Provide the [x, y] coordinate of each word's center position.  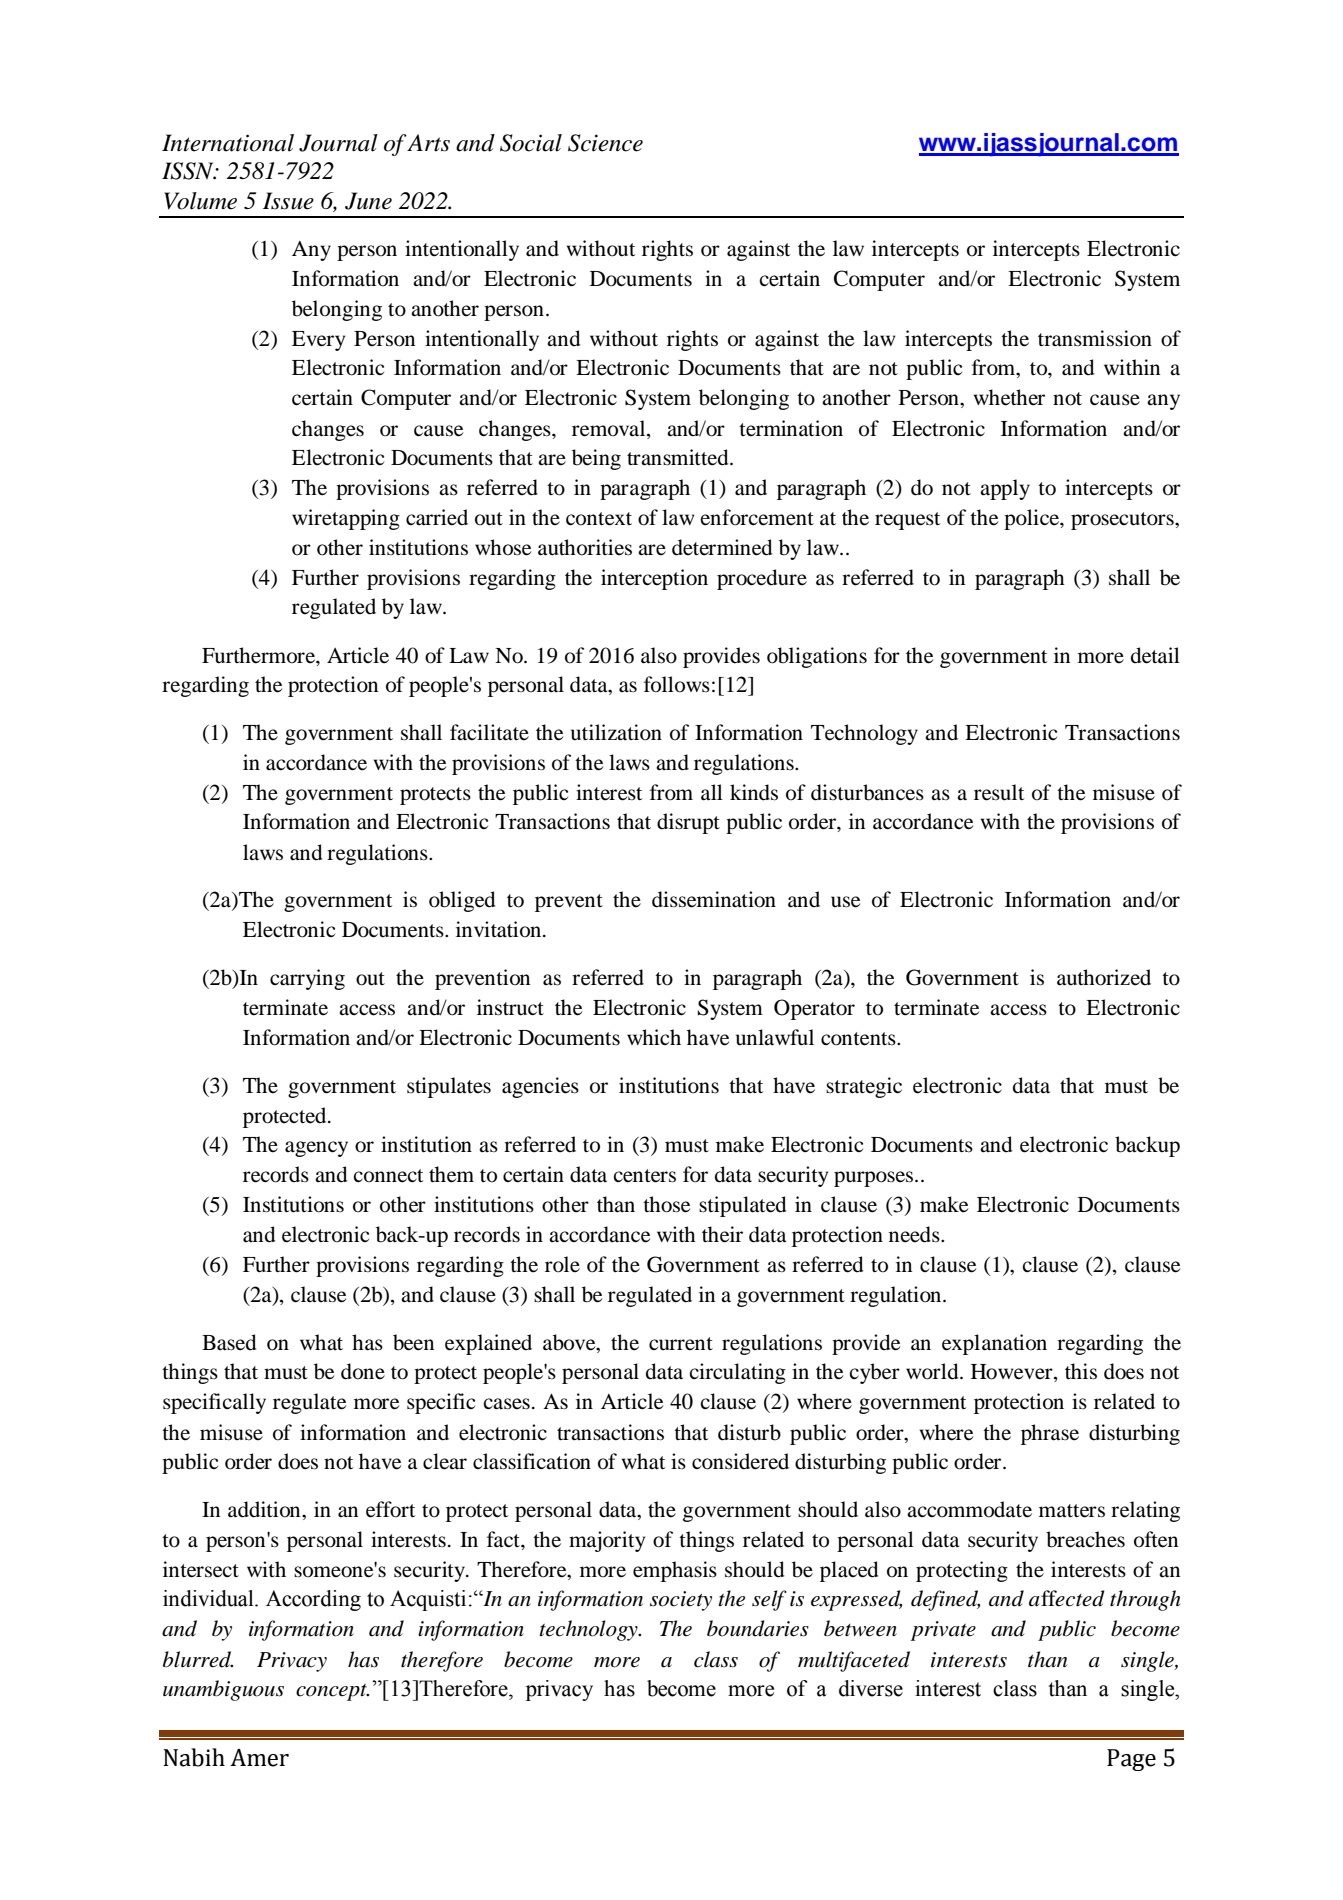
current [681, 1344]
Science [605, 143]
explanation [994, 1344]
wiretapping [346, 519]
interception [654, 579]
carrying [307, 979]
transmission [1095, 338]
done [363, 1371]
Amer [259, 1758]
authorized [1104, 977]
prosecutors [1123, 521]
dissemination [714, 899]
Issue [288, 201]
